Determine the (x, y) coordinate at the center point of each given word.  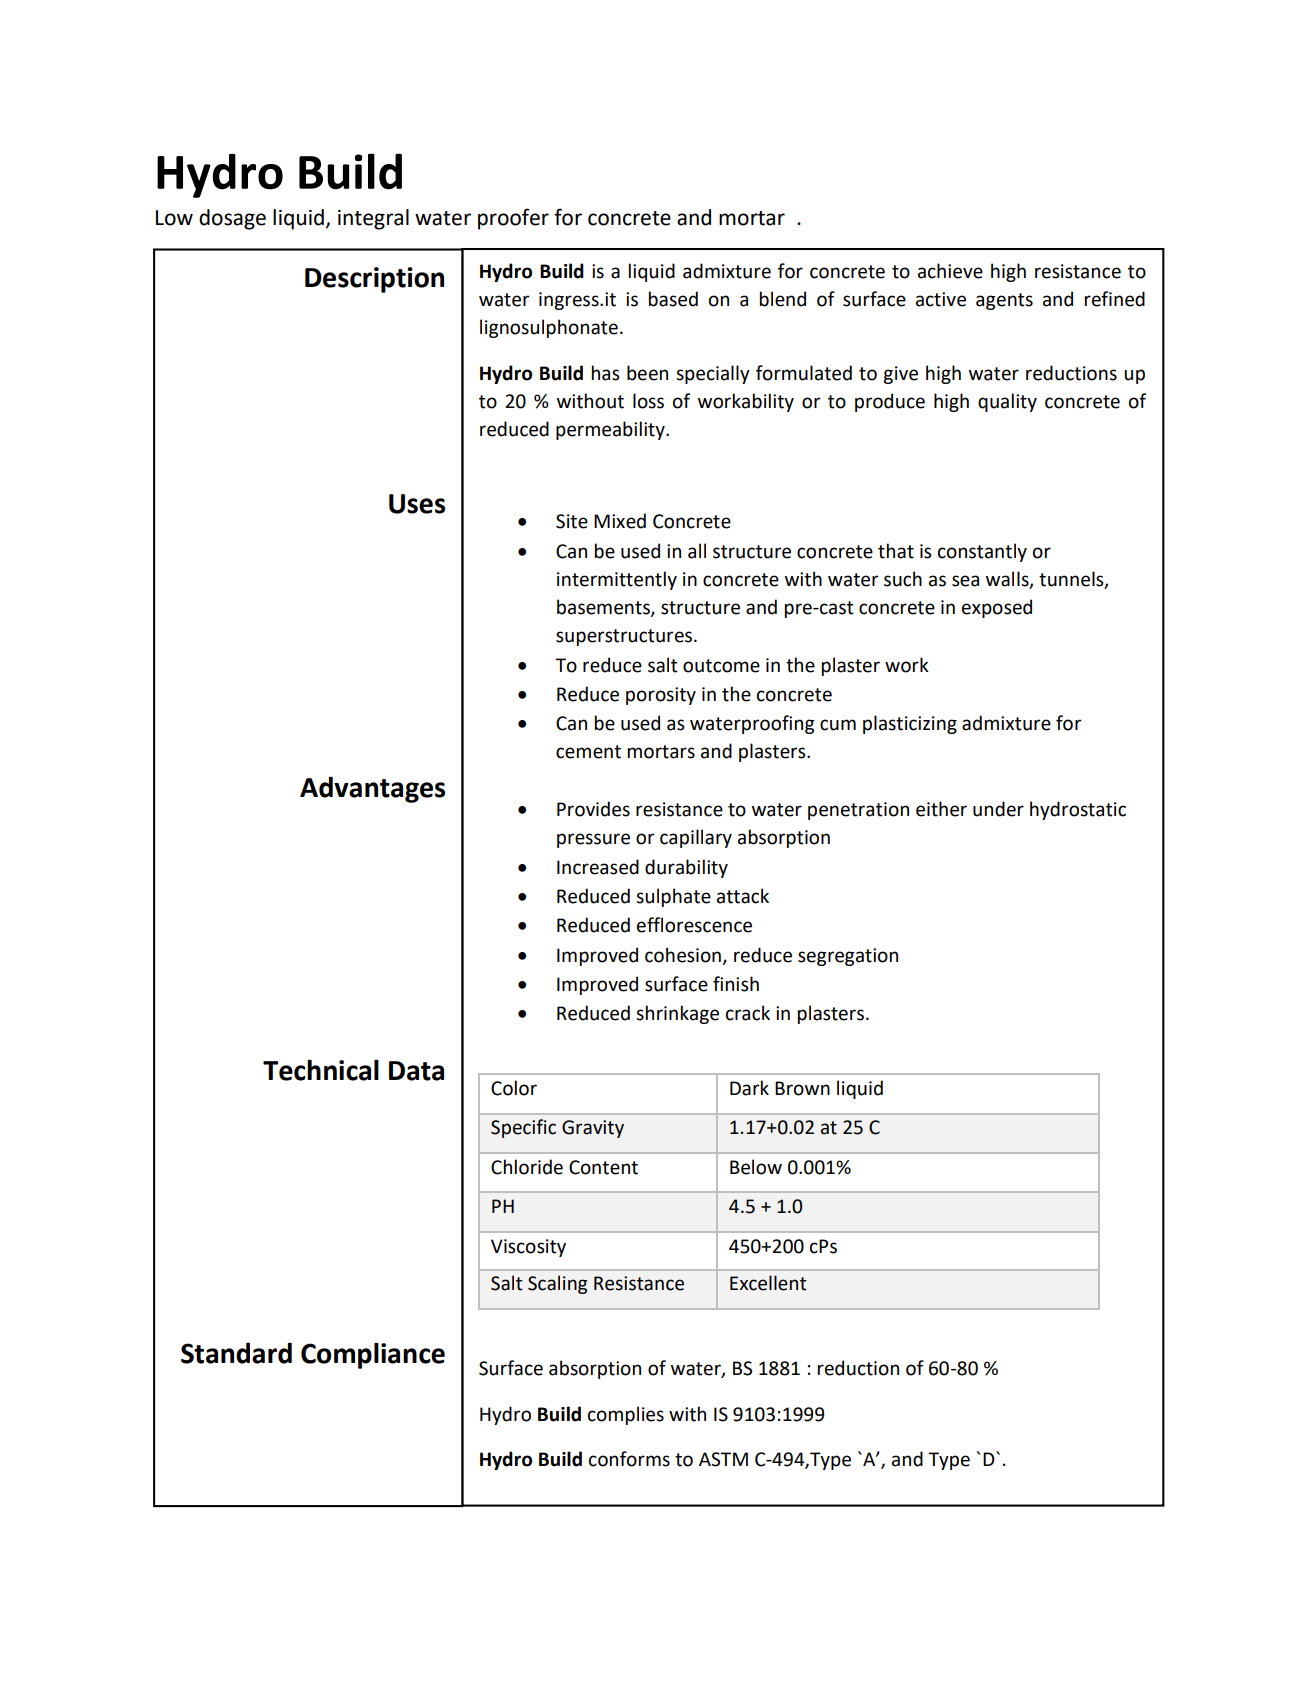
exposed (997, 608)
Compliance (373, 1355)
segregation (848, 957)
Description (374, 280)
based (673, 299)
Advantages (372, 789)
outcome (721, 666)
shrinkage (677, 1014)
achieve (950, 271)
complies (626, 1415)
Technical (321, 1070)
